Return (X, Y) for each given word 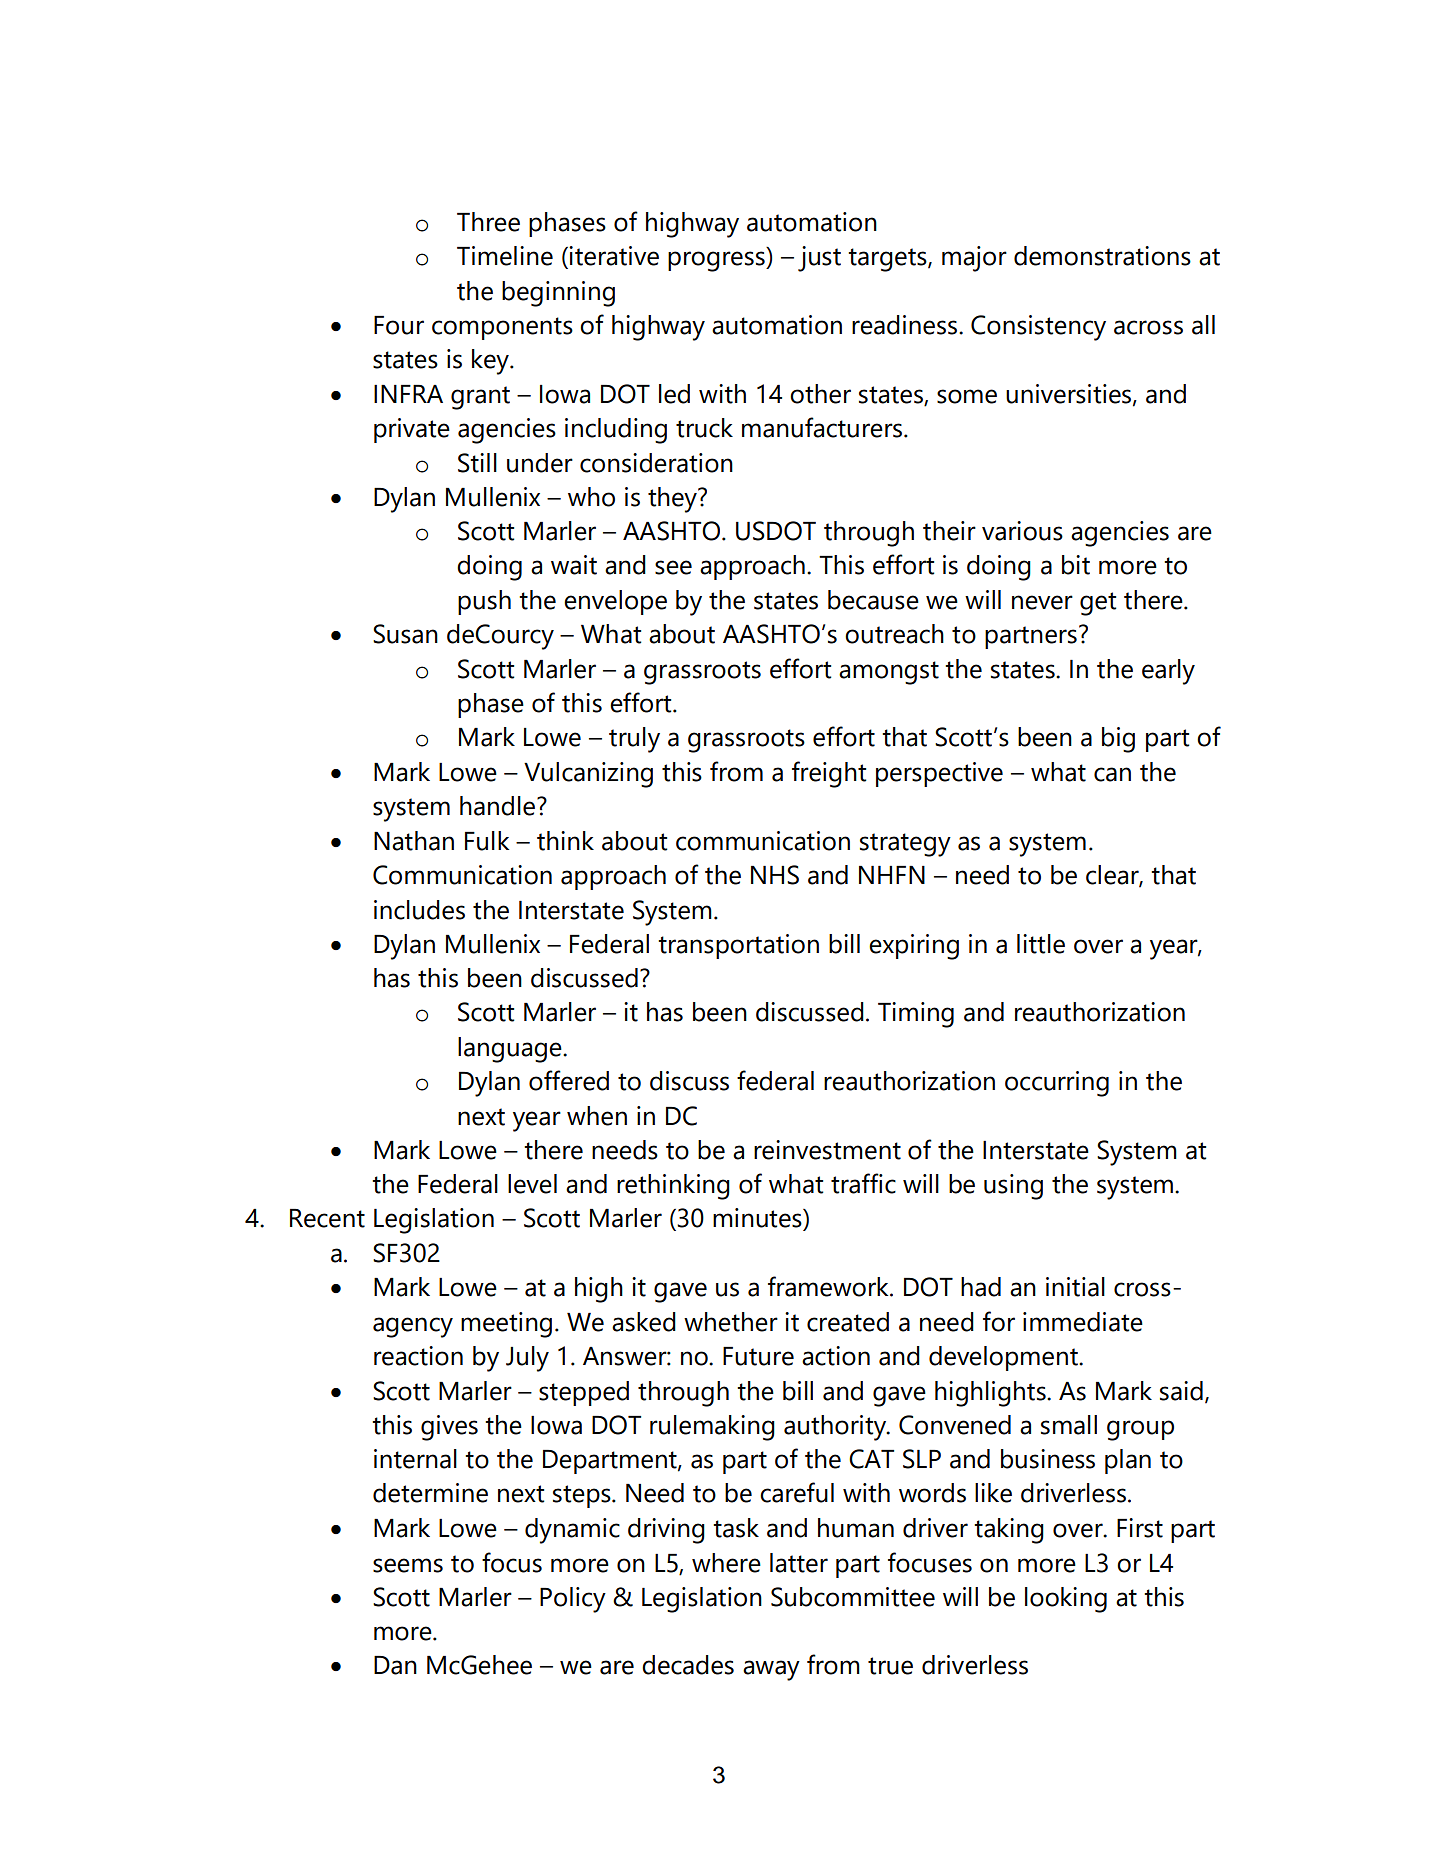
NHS (775, 875)
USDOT (776, 531)
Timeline (505, 256)
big (1118, 740)
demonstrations (1102, 256)
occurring (1057, 1084)
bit (1076, 565)
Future (758, 1356)
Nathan (414, 841)
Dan (395, 1665)
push (484, 602)
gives (449, 1428)
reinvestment (827, 1150)
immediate (1083, 1322)
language (511, 1050)
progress (717, 261)
